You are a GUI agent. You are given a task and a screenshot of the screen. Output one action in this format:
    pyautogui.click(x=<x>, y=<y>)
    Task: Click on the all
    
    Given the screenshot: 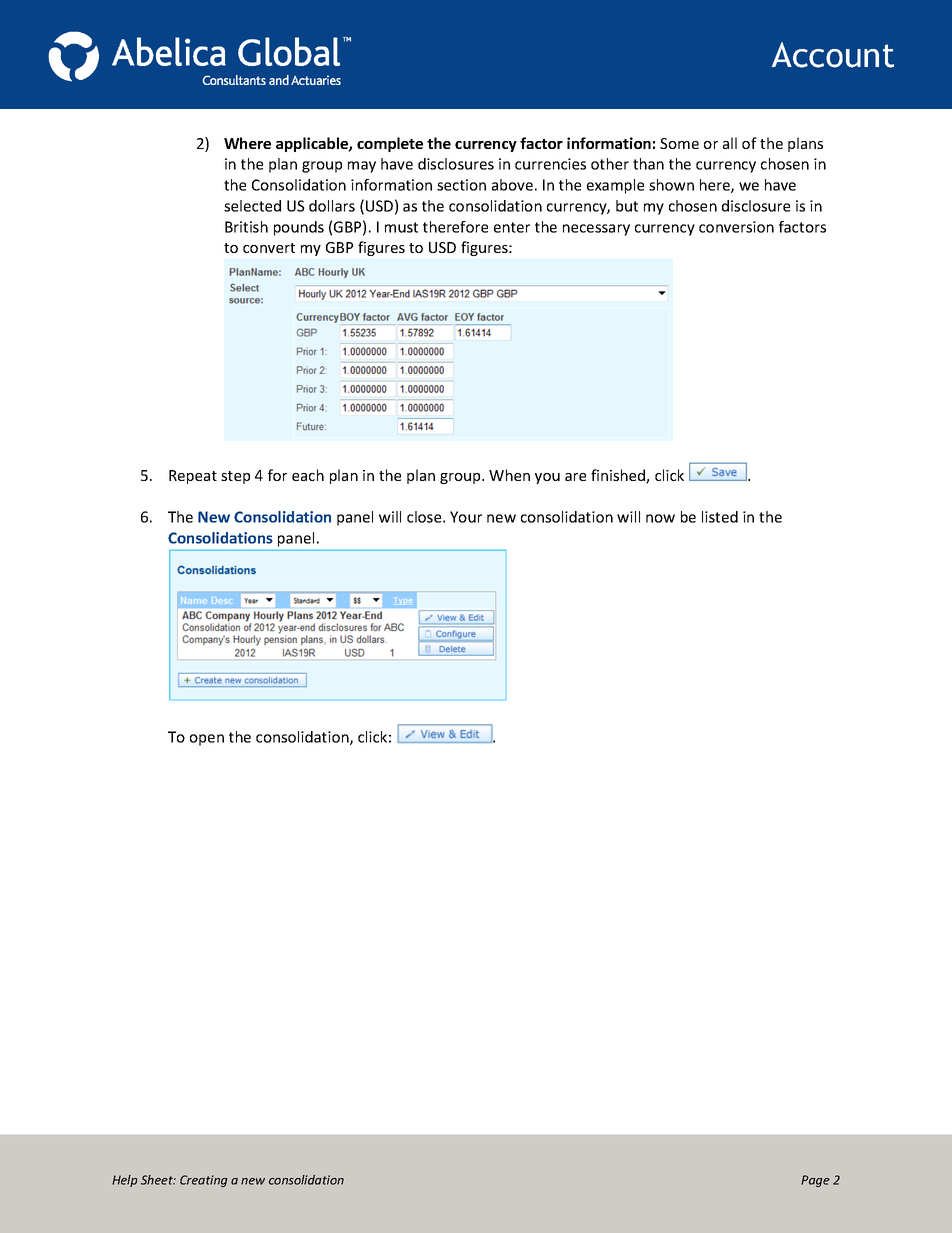 What is the action you would take?
    pyautogui.click(x=730, y=143)
